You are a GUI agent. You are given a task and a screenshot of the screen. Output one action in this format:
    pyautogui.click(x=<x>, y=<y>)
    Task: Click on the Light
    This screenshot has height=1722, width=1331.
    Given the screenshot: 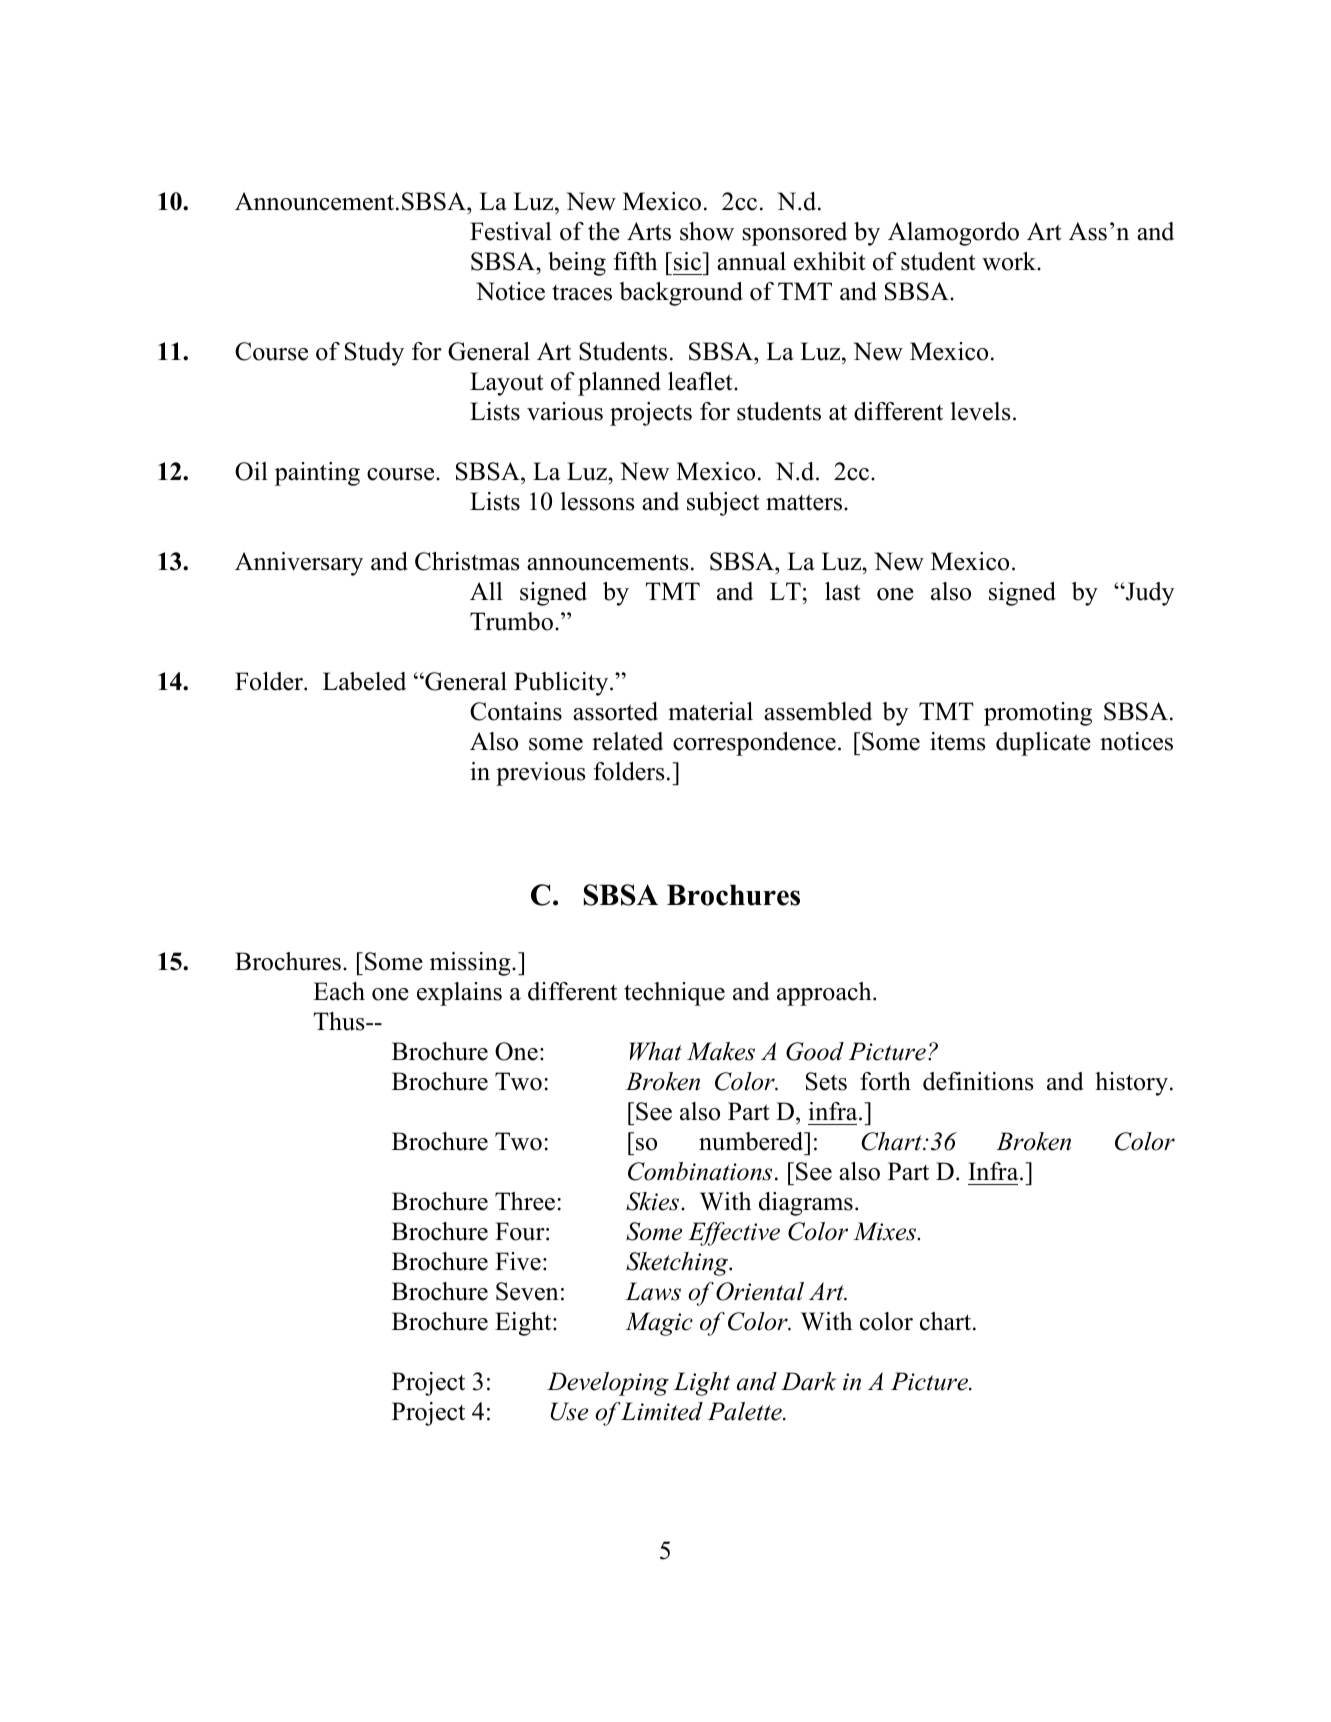 What is the action you would take?
    pyautogui.click(x=702, y=1384)
